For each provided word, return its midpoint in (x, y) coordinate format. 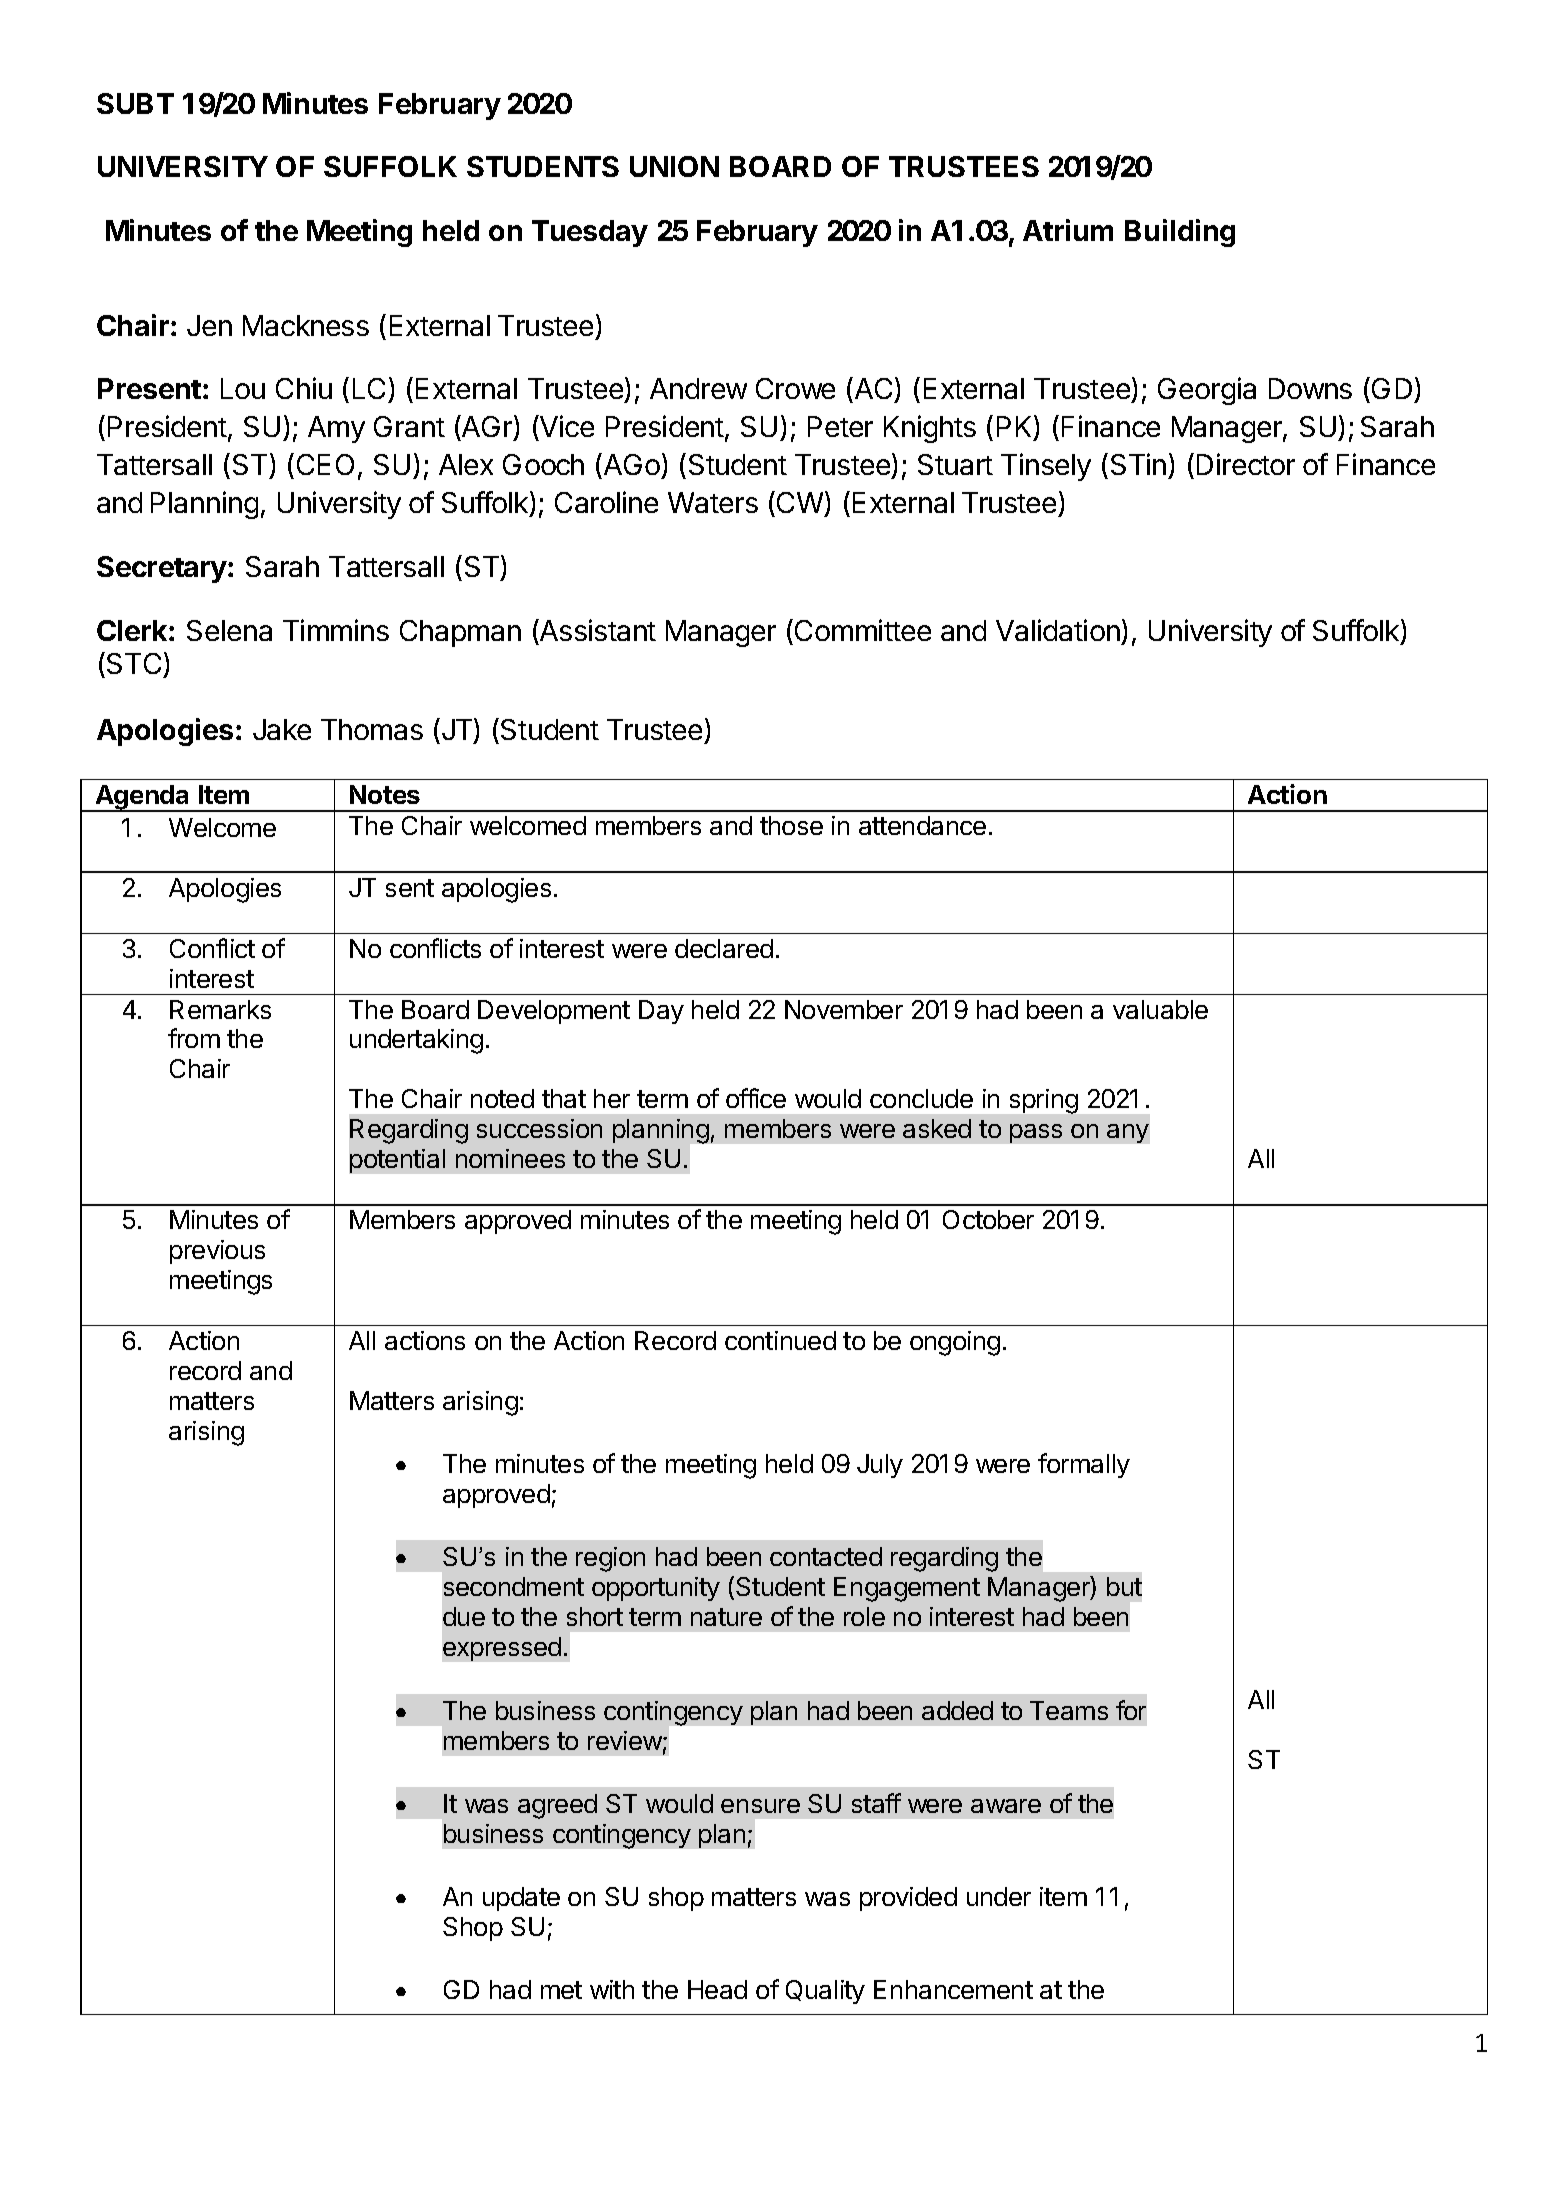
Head (717, 1989)
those (791, 825)
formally (1084, 1465)
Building (1180, 233)
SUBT (135, 103)
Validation (1058, 630)
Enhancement (953, 1989)
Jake (282, 729)
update (521, 1899)
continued (780, 1340)
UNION (674, 166)
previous (217, 1252)
